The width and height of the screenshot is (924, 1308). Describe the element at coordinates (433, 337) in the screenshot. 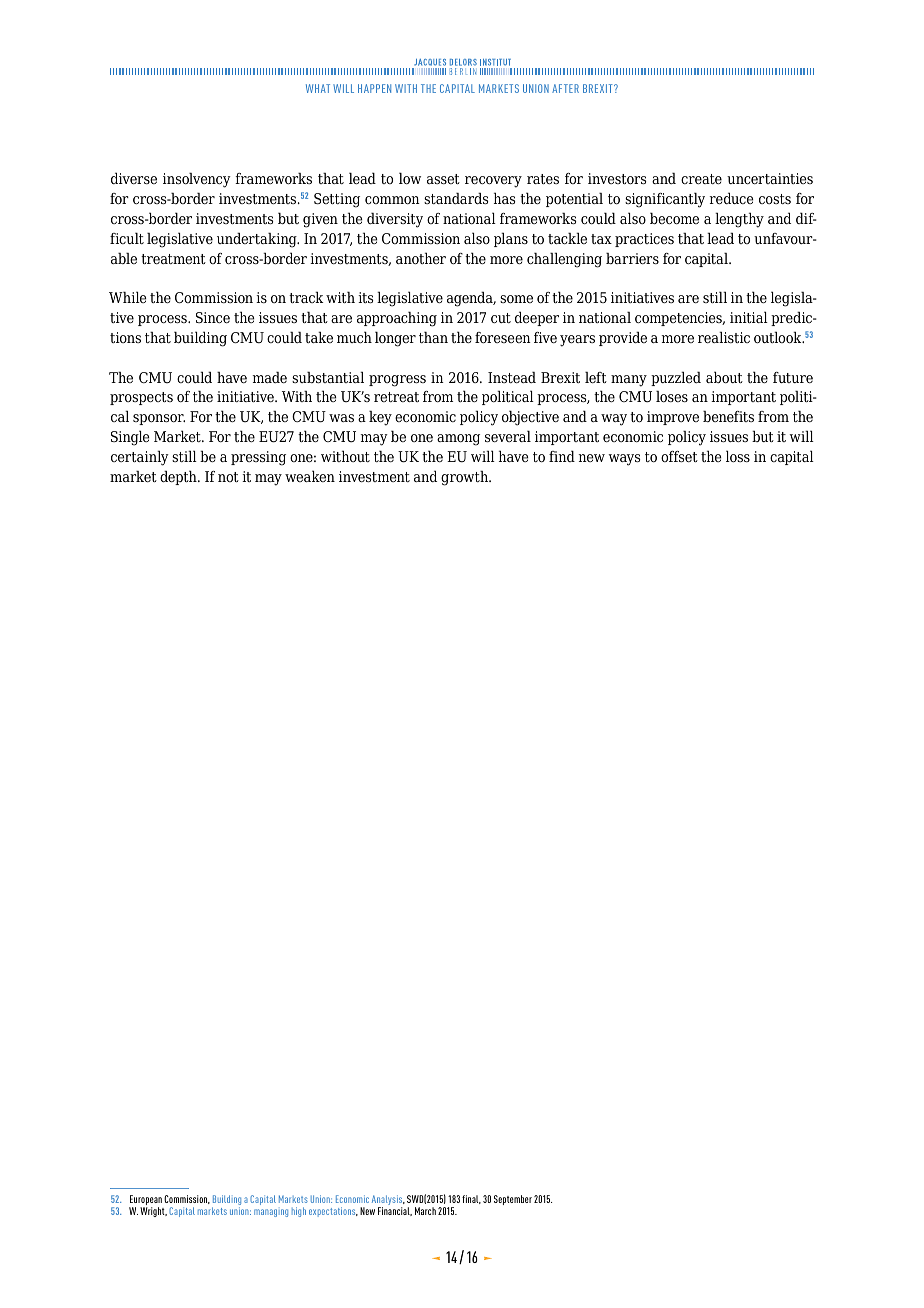

I see `than` at that location.
